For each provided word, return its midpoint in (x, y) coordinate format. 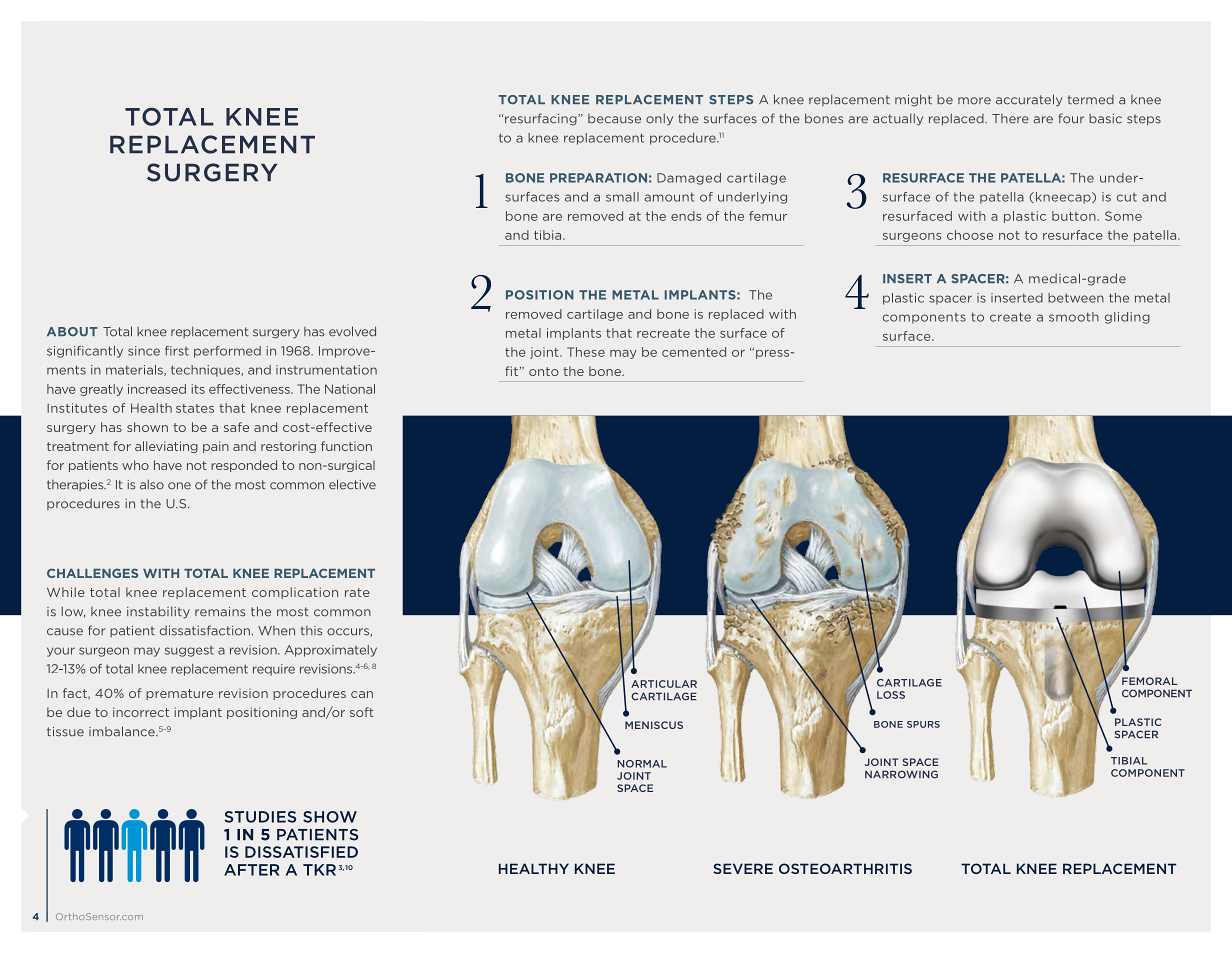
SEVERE (743, 868)
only (659, 119)
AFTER (251, 870)
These (586, 352)
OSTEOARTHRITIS (845, 868)
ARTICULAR (664, 684)
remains (220, 612)
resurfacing (542, 119)
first (177, 351)
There (1010, 119)
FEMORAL (1149, 681)
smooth (1074, 317)
